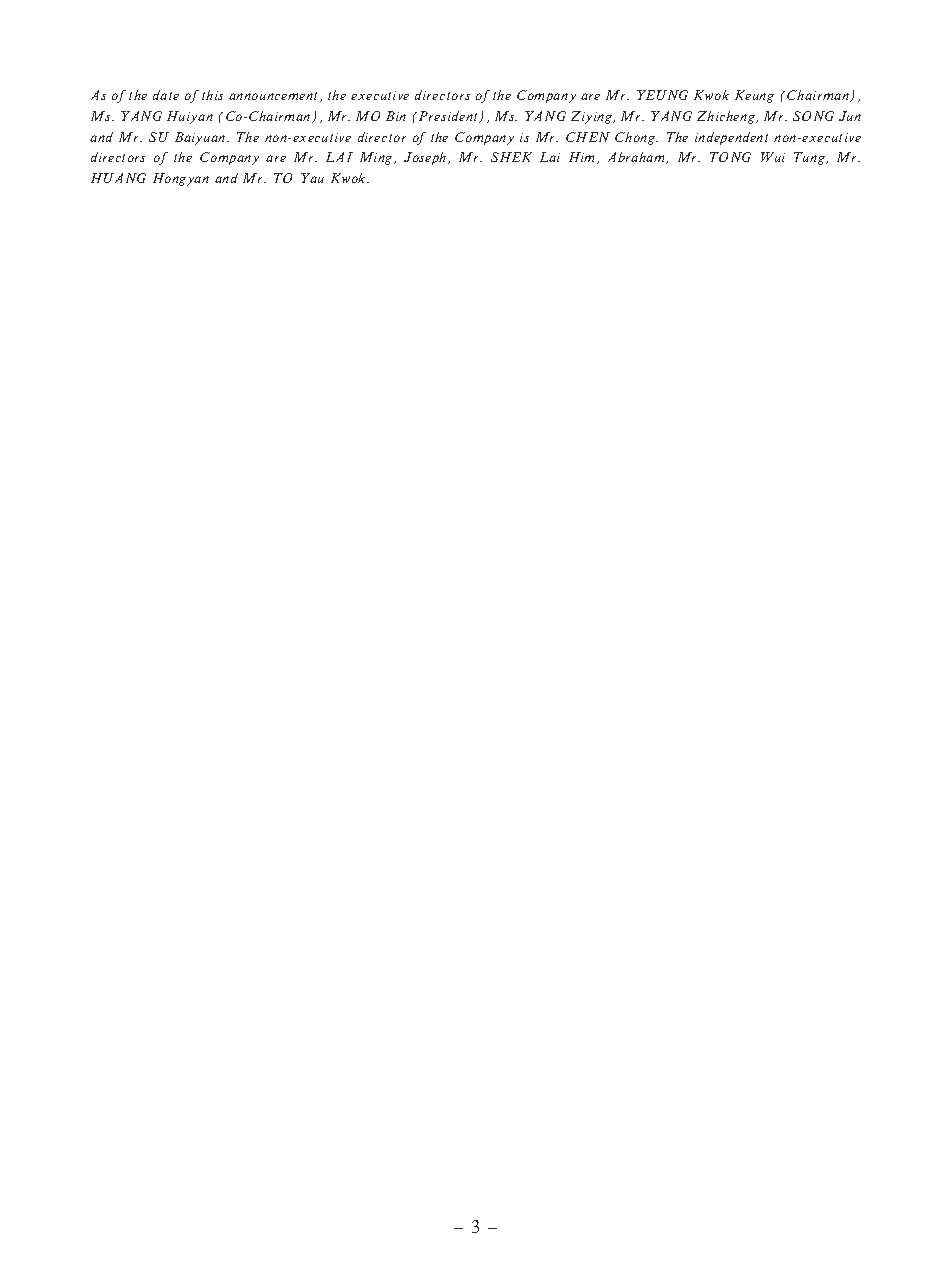  What do you see at coordinates (312, 178) in the screenshot?
I see `Yau` at bounding box center [312, 178].
